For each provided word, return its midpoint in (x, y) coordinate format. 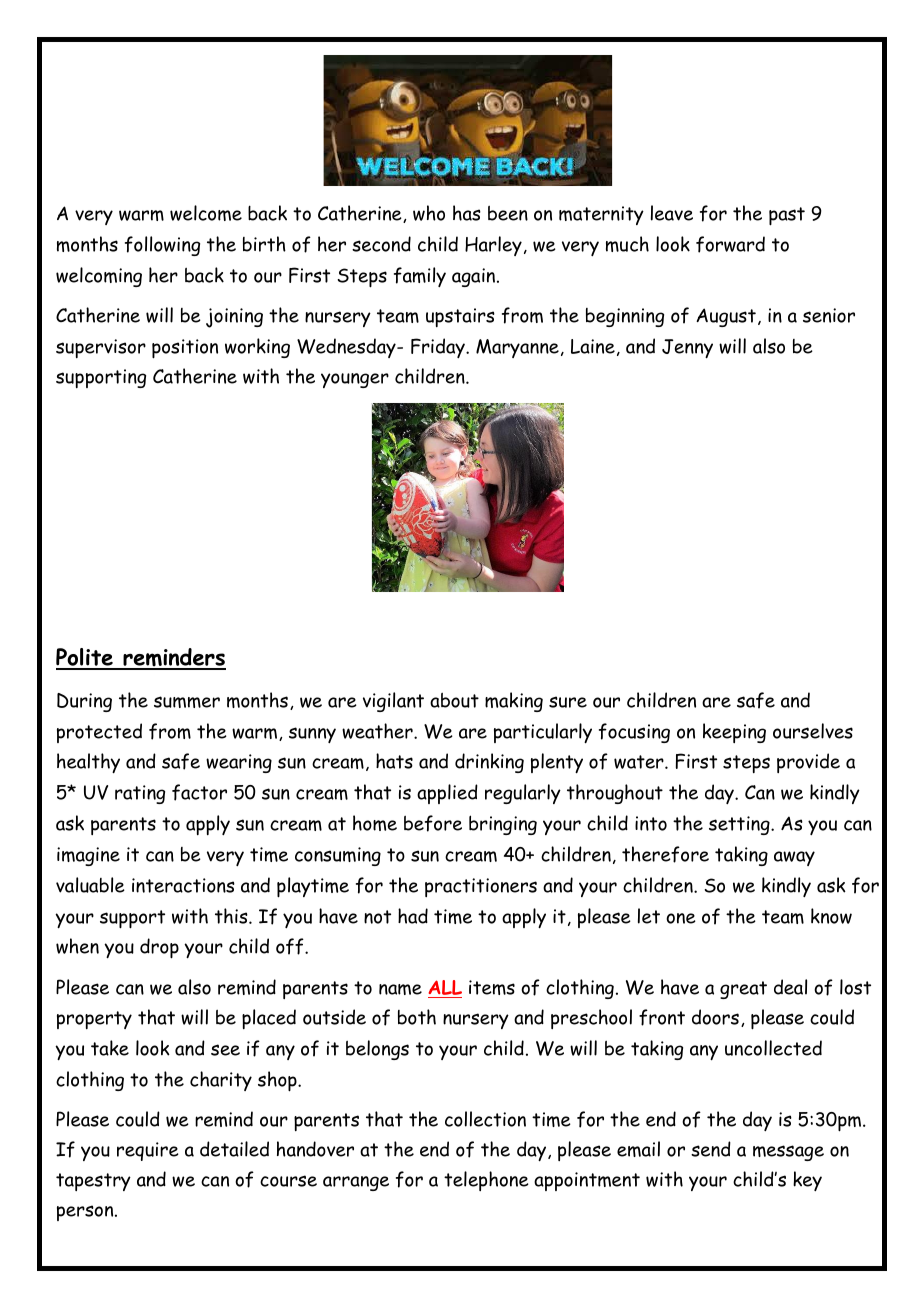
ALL (445, 987)
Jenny (687, 348)
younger (355, 380)
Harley (493, 246)
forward (730, 244)
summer (187, 702)
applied (447, 794)
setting (740, 825)
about (454, 700)
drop (159, 948)
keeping (734, 733)
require (148, 1151)
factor (199, 792)
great (743, 990)
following (162, 246)
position (185, 349)
